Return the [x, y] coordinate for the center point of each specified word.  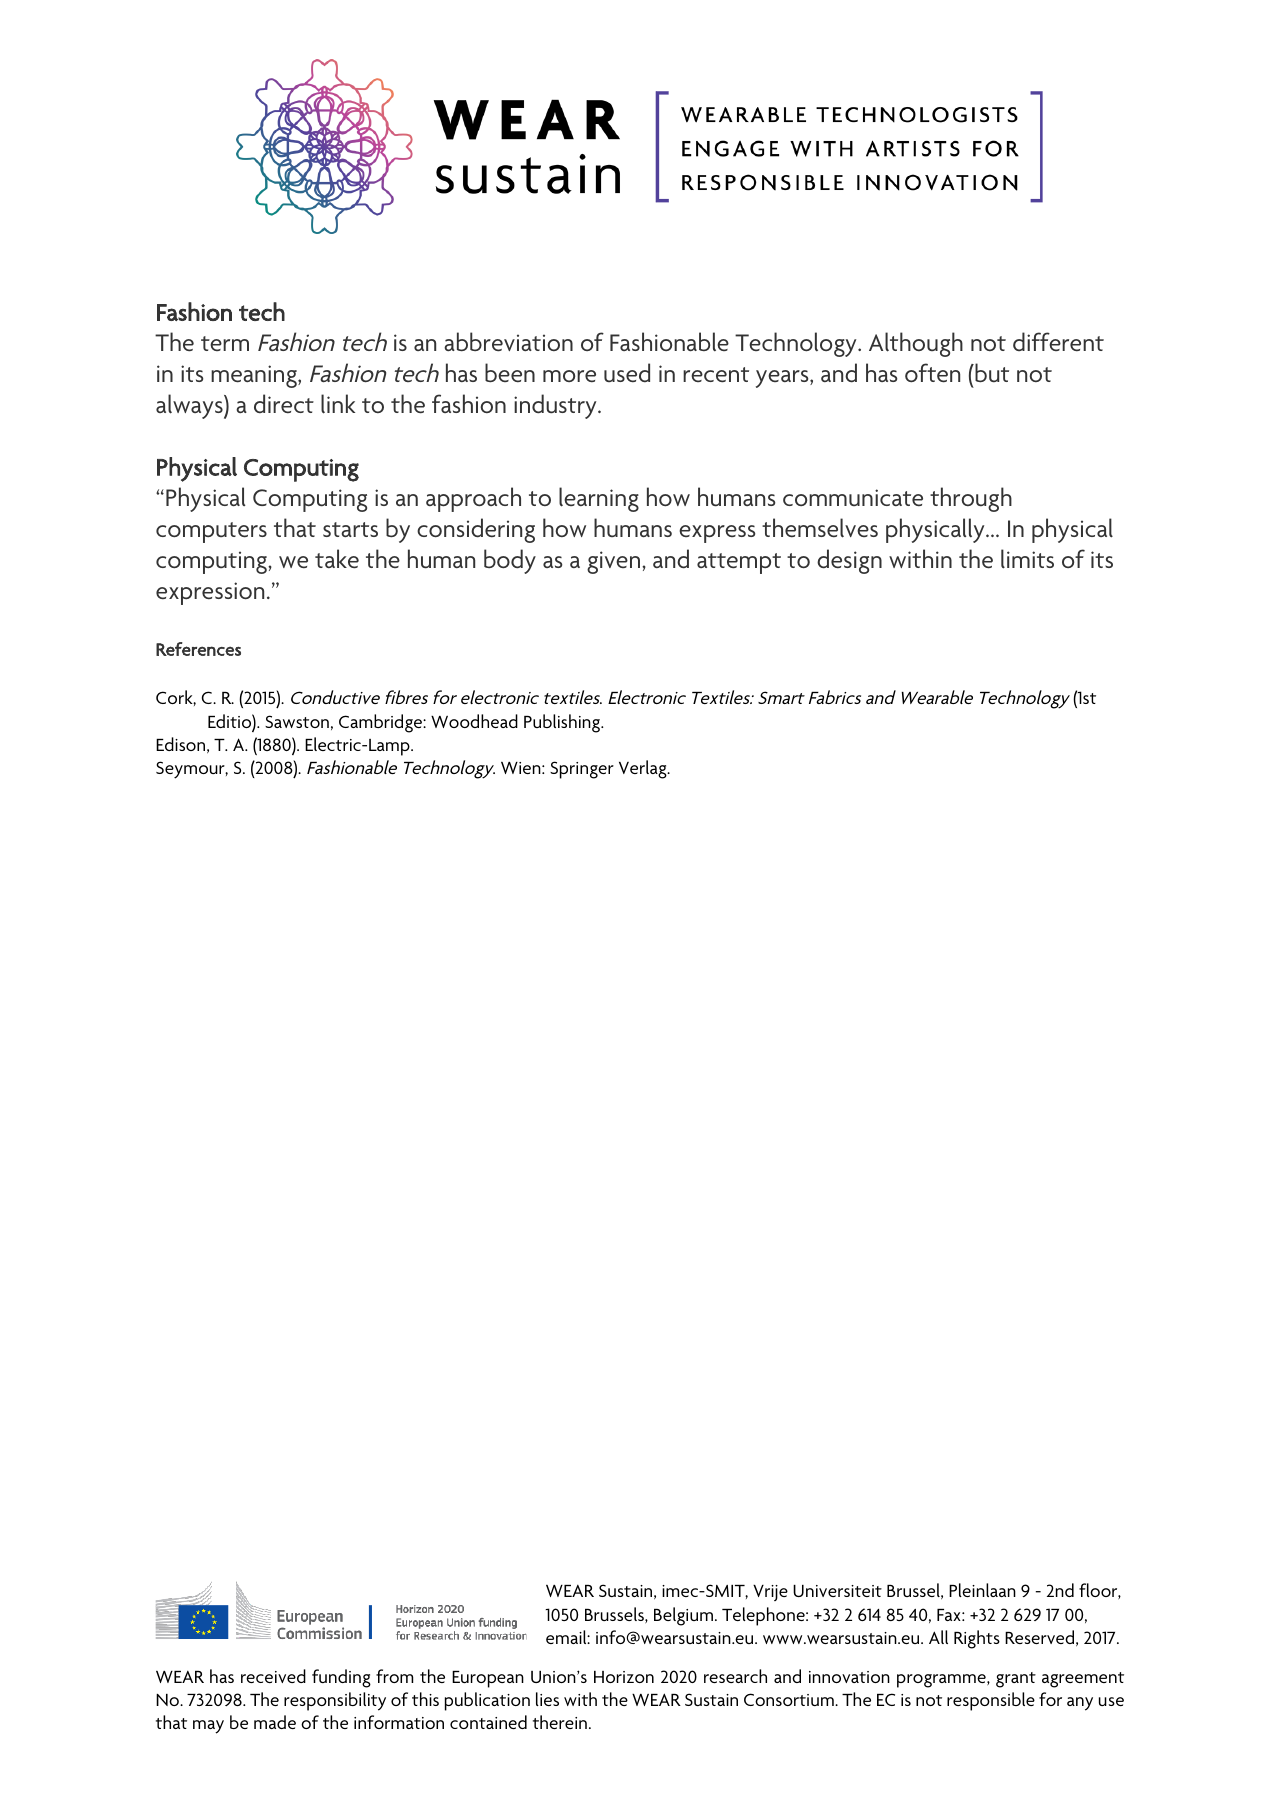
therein [560, 1722]
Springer [582, 770]
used [627, 372]
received [273, 1676]
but [991, 373]
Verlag [644, 769]
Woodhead [474, 721]
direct [284, 403]
